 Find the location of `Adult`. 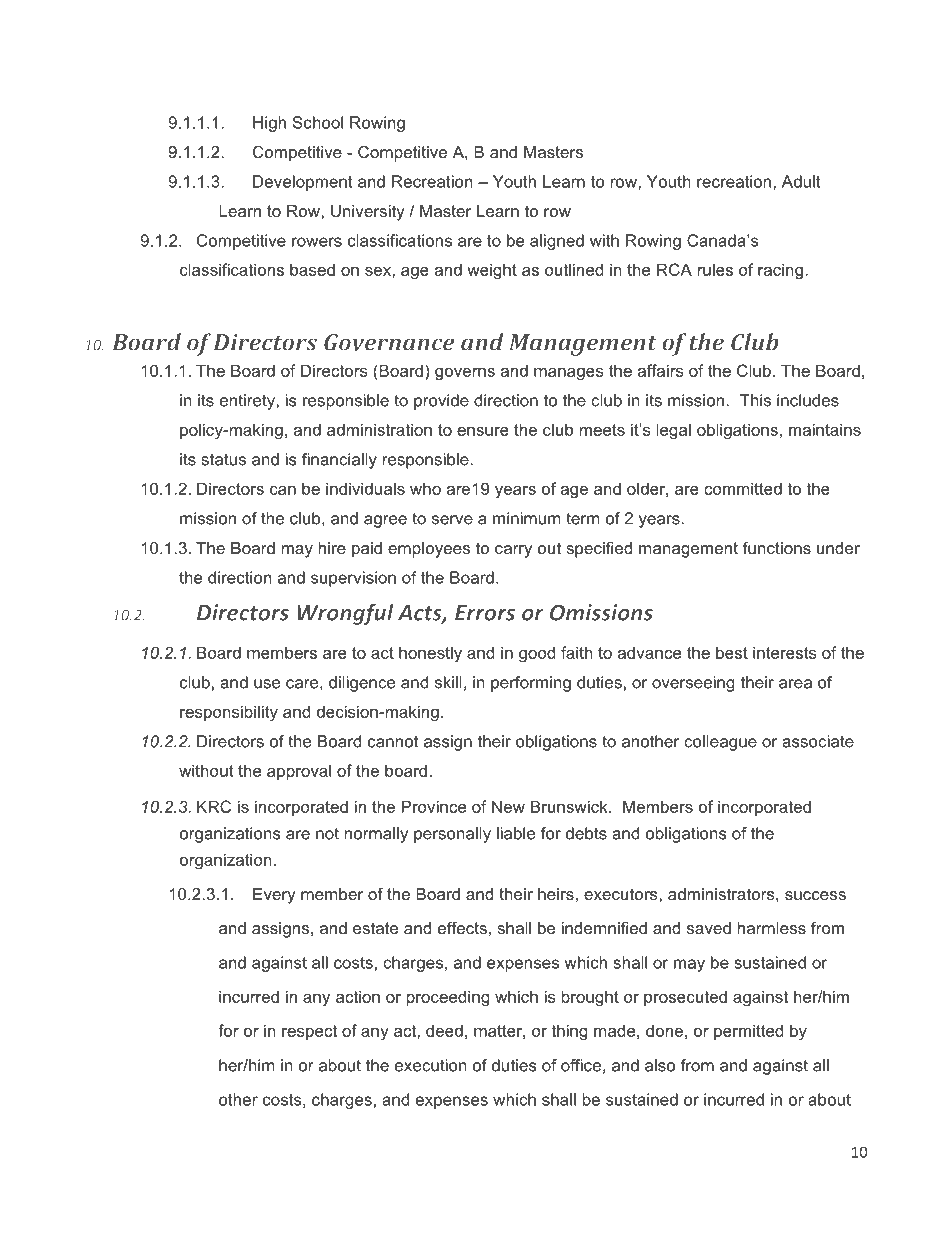

Adult is located at coordinates (801, 181).
